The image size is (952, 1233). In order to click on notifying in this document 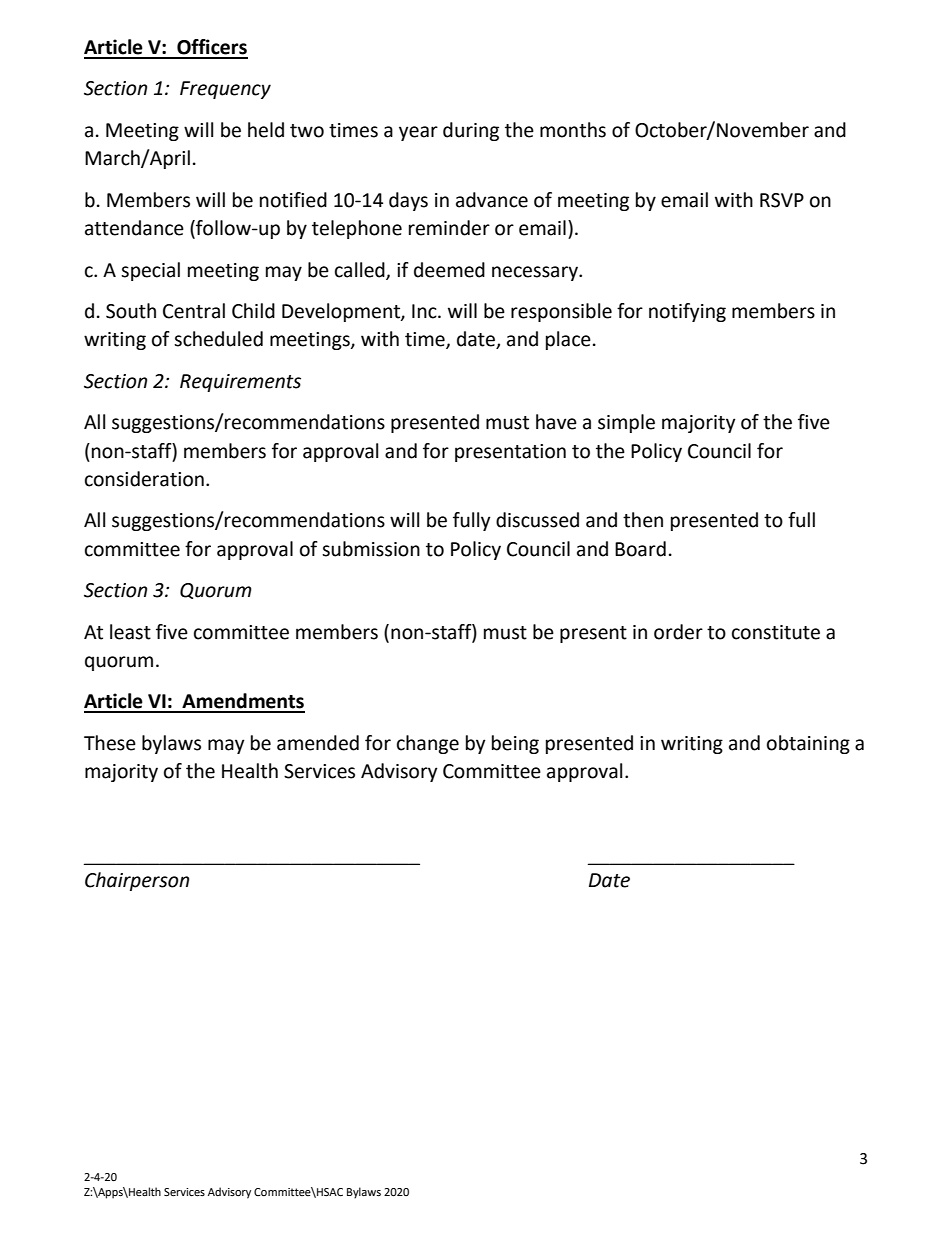, I will do `click(687, 312)`.
